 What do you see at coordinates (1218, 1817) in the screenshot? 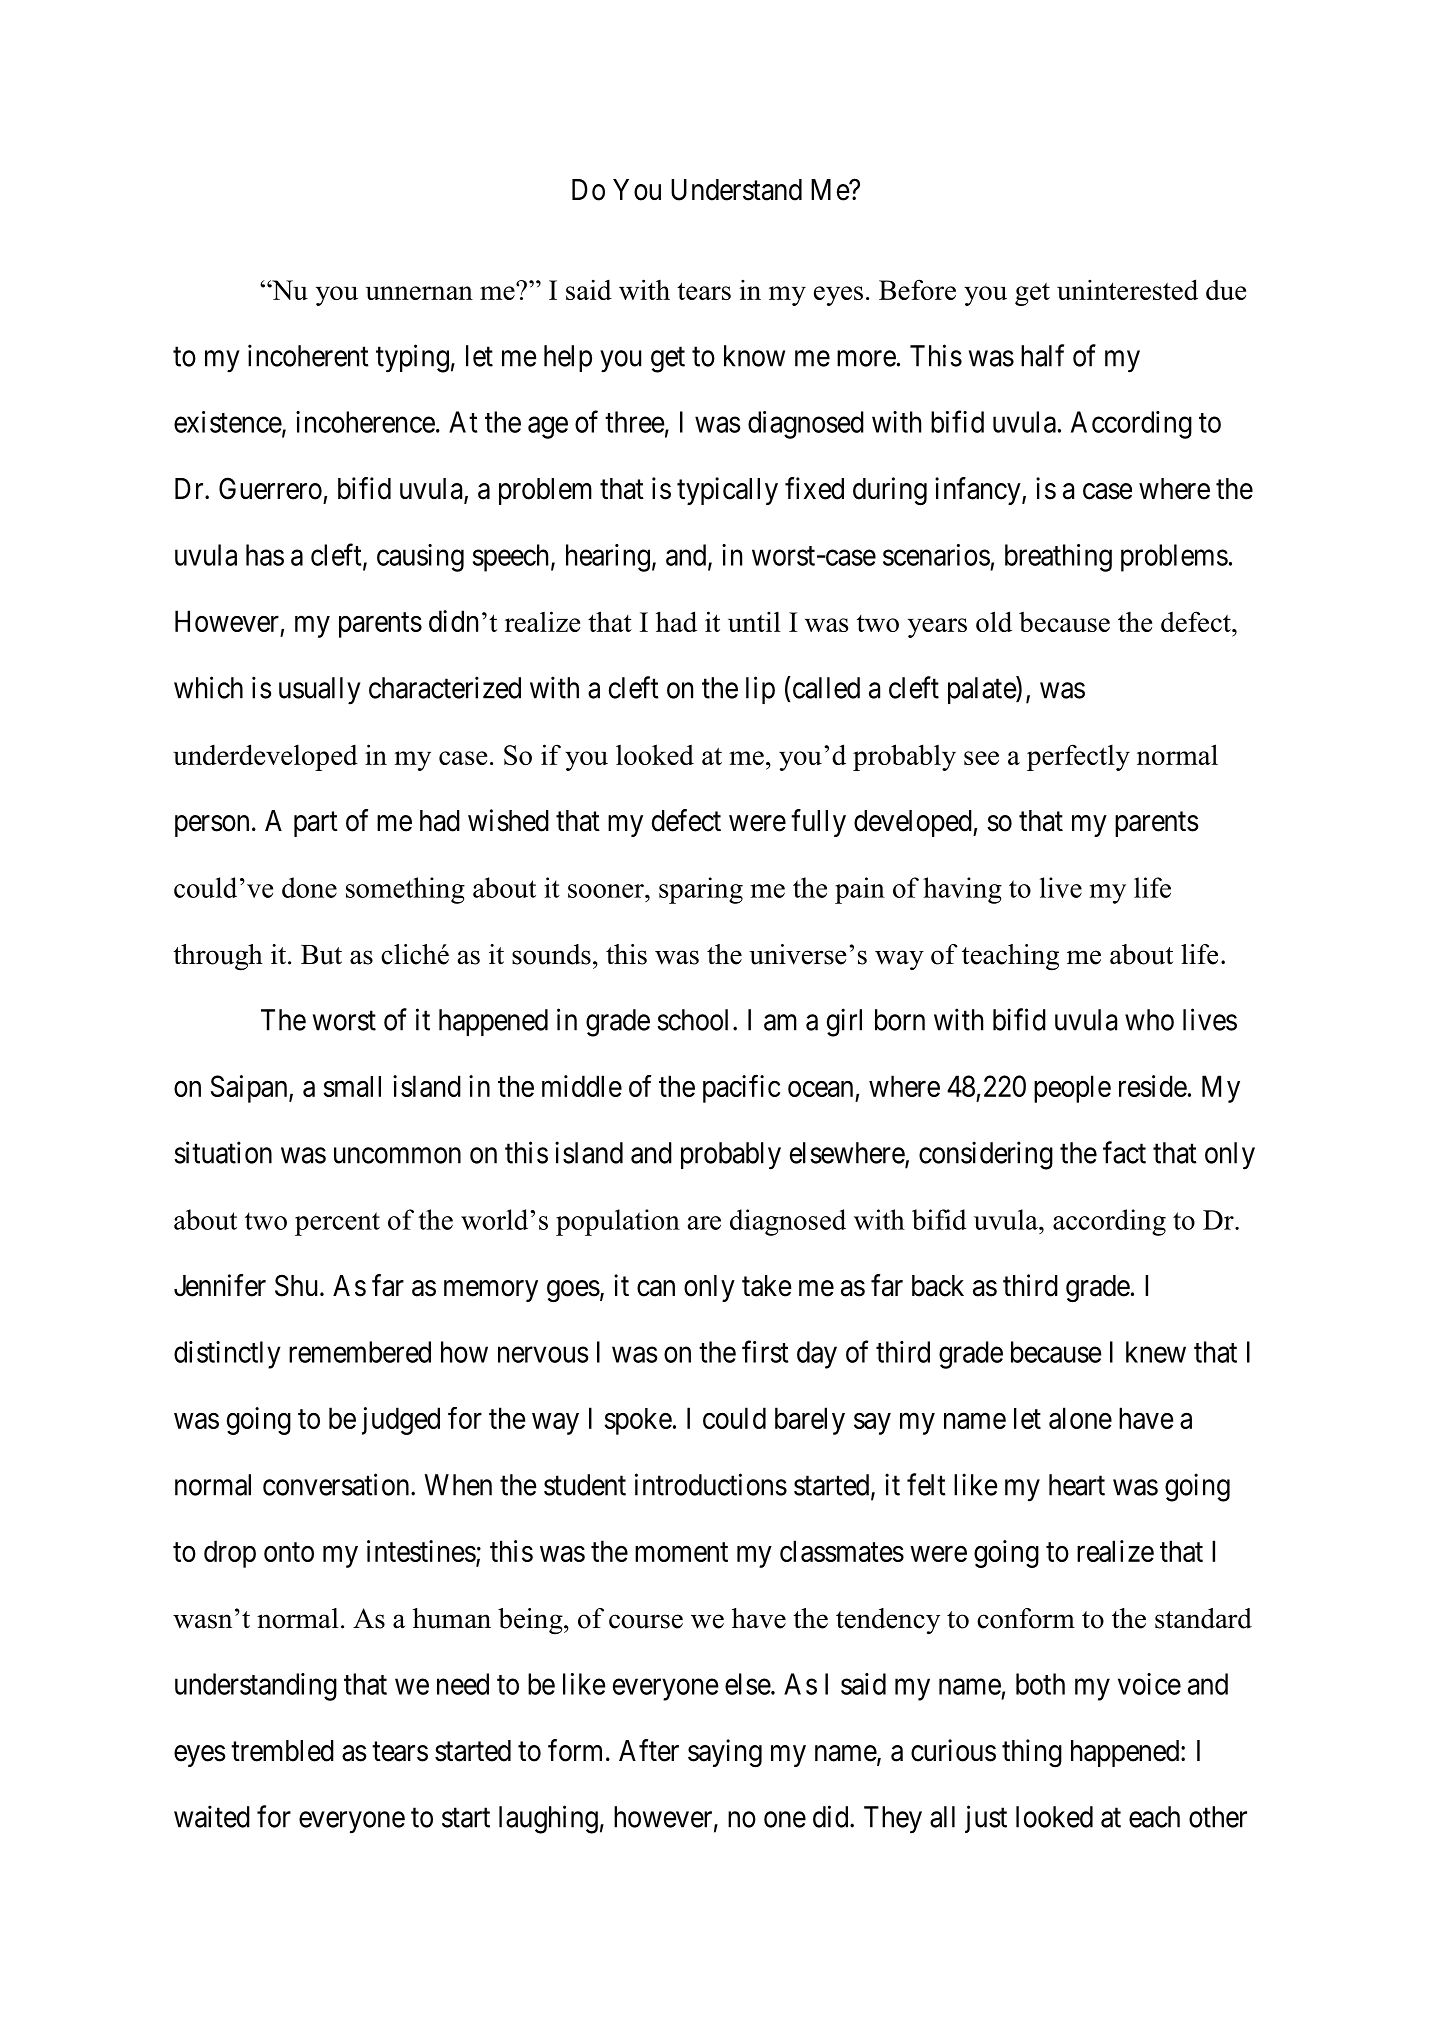
I see `other` at bounding box center [1218, 1817].
